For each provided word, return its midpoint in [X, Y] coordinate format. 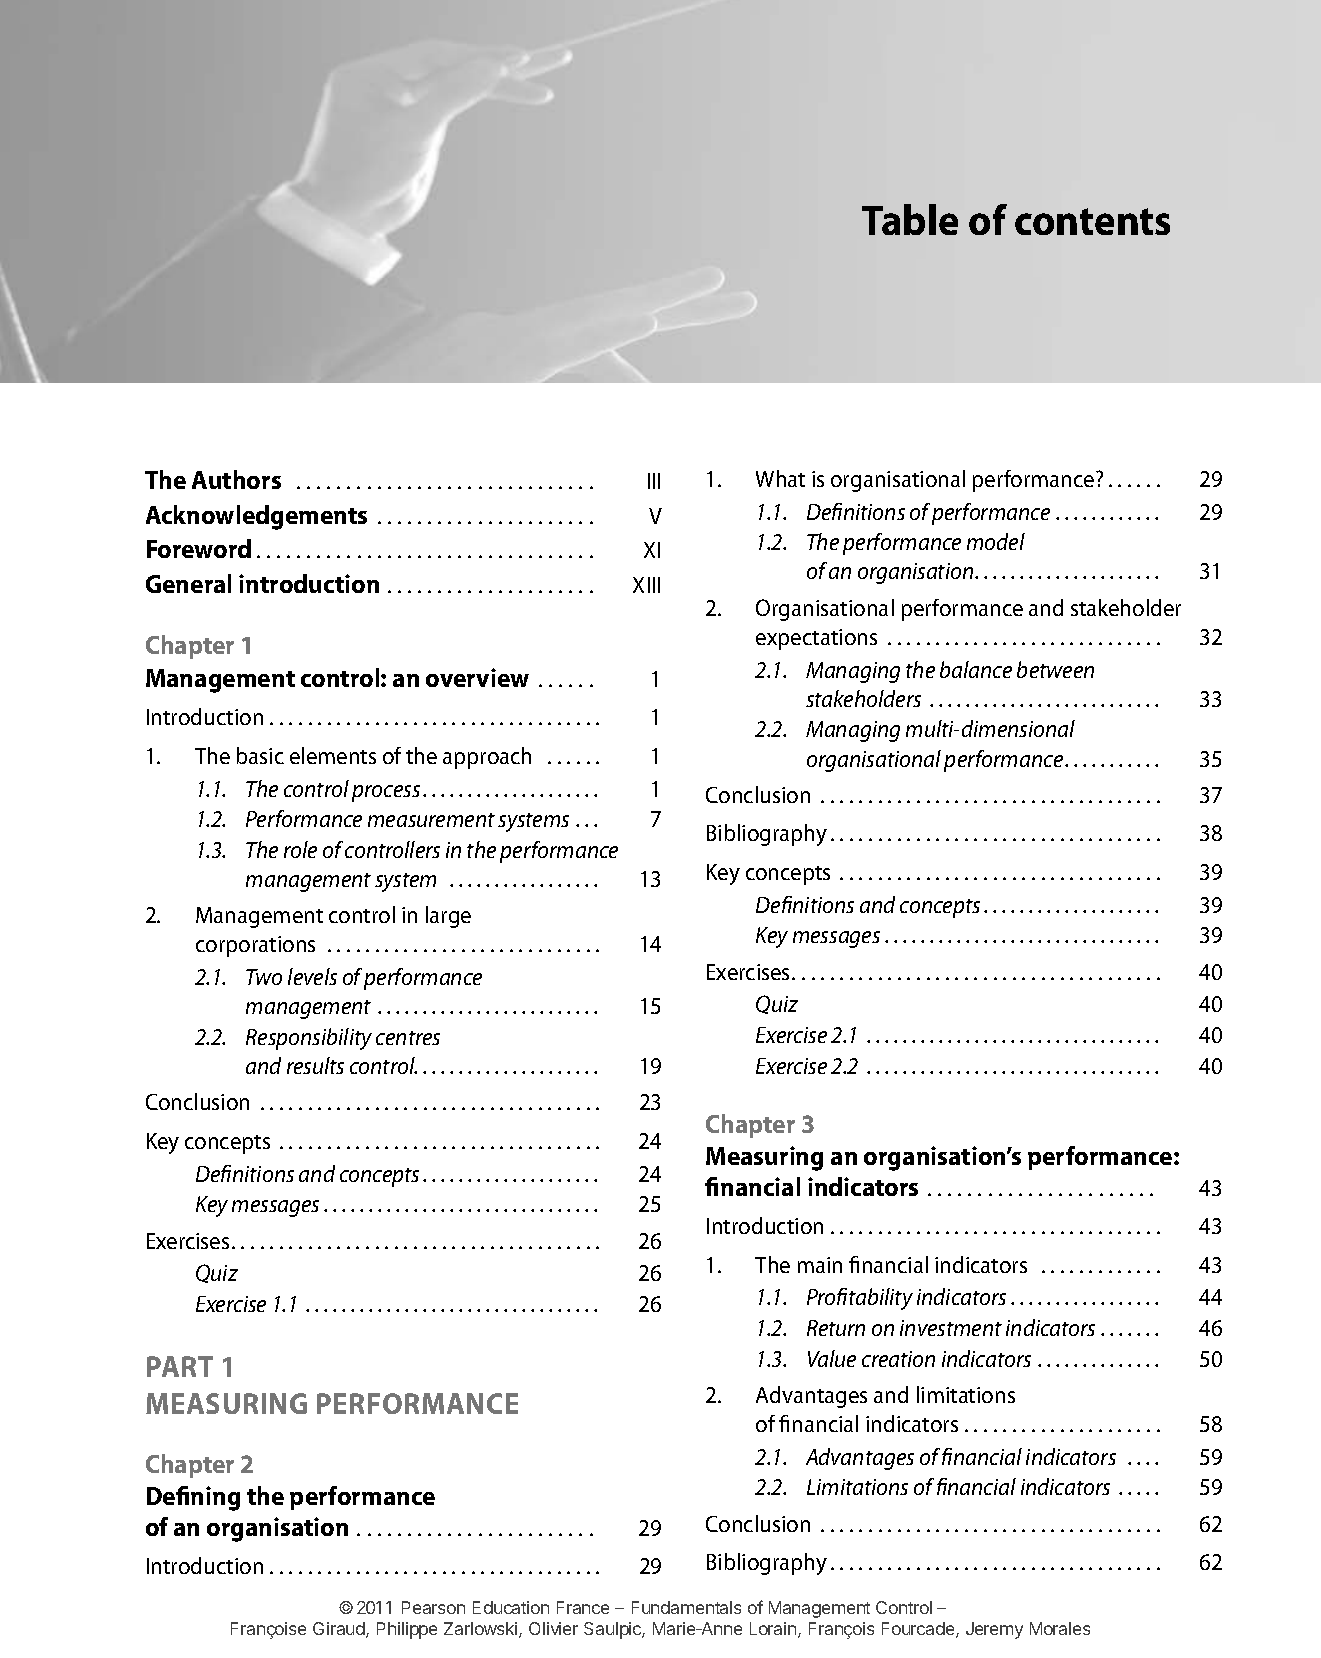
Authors [236, 479]
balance [976, 669]
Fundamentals [686, 1607]
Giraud [340, 1630]
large [448, 917]
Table [910, 219]
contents [1092, 221]
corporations [255, 946]
